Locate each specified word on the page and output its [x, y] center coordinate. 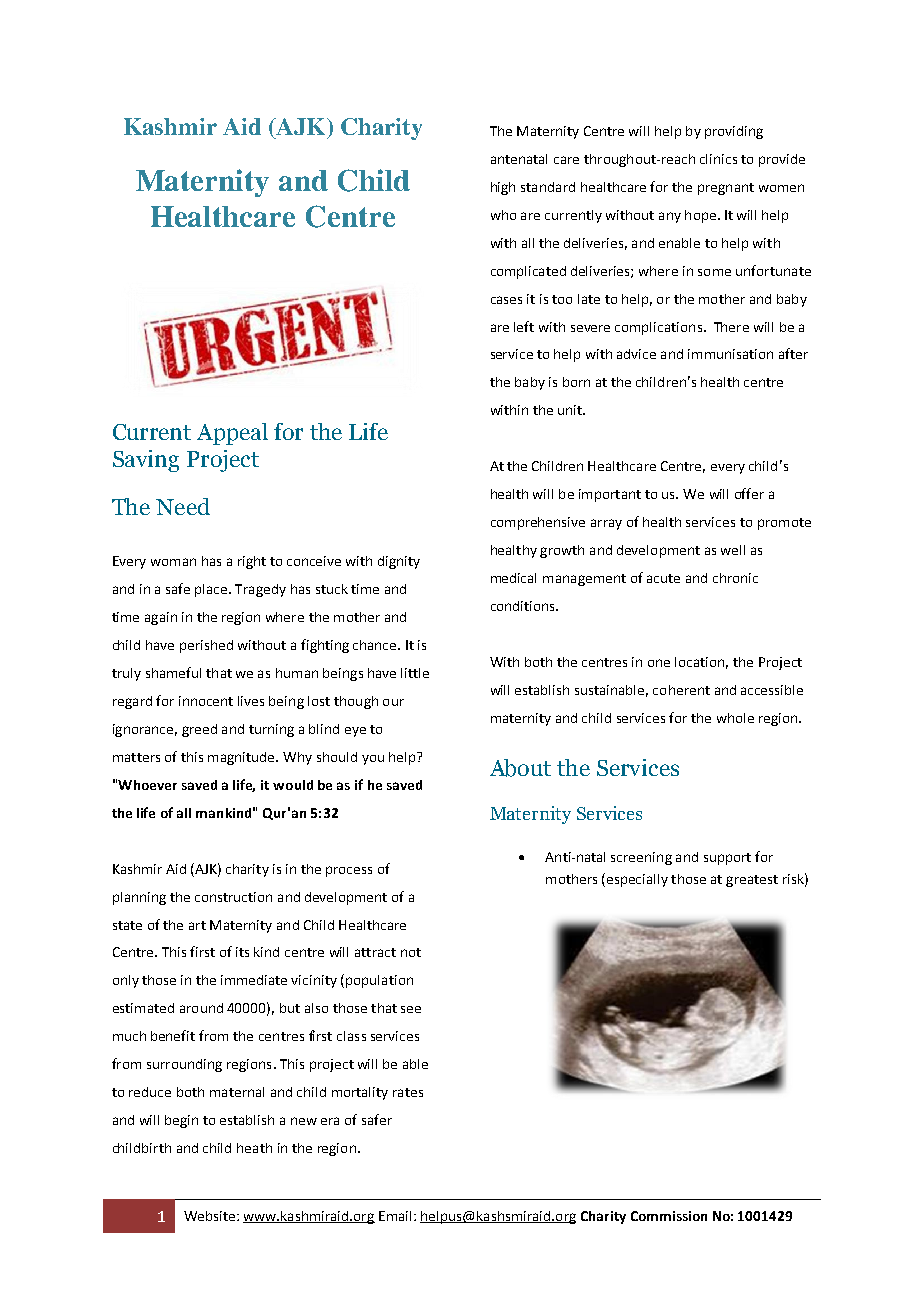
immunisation [730, 354]
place [212, 590]
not [411, 952]
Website [209, 1216]
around [201, 1008]
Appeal [232, 434]
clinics [718, 159]
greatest [752, 881]
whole [735, 718]
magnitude [242, 758]
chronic [735, 578]
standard [548, 187]
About [520, 768]
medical [513, 578]
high [503, 188]
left [524, 326]
